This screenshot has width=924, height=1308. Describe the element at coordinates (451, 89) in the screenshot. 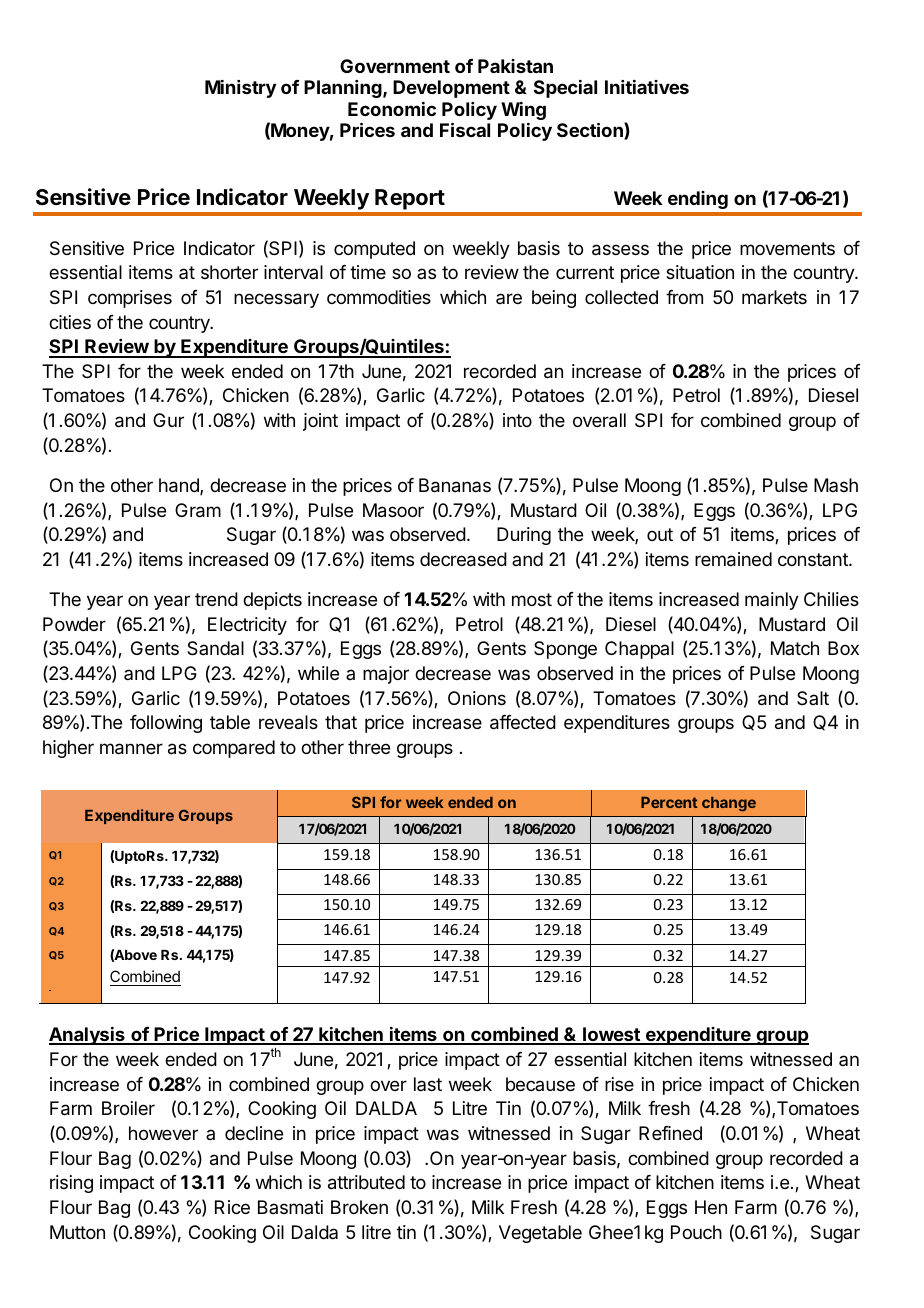

I see `Development` at that location.
